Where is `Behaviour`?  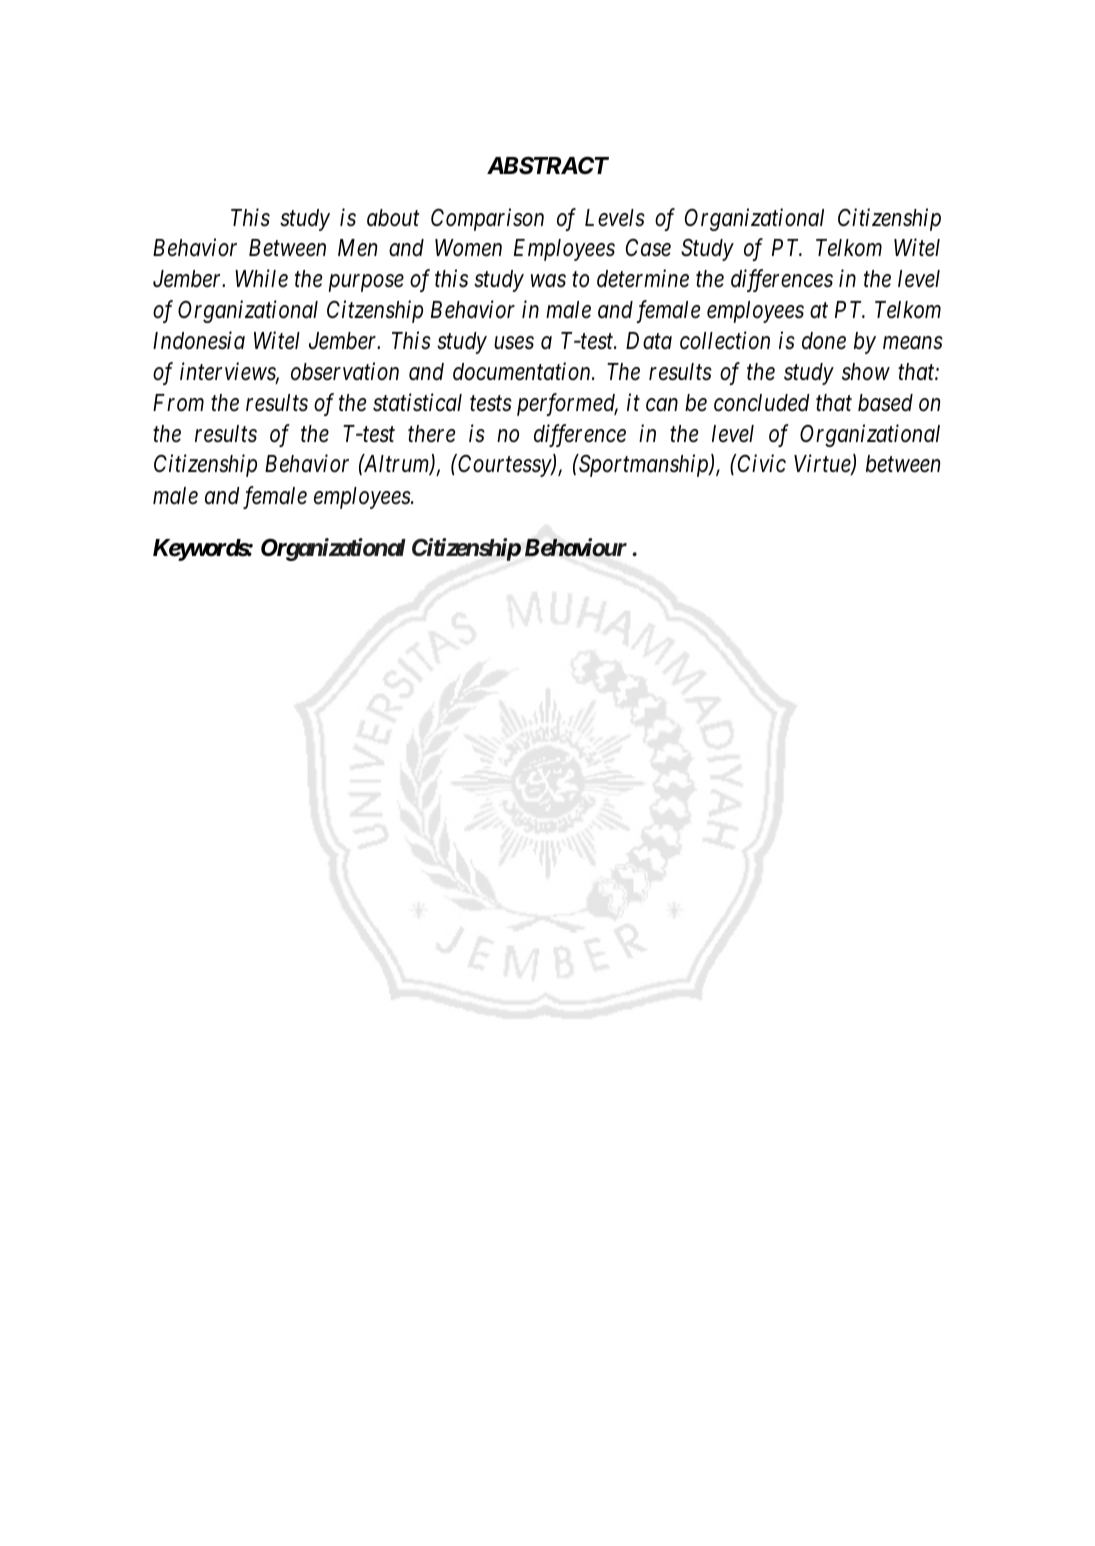 Behaviour is located at coordinates (576, 547).
